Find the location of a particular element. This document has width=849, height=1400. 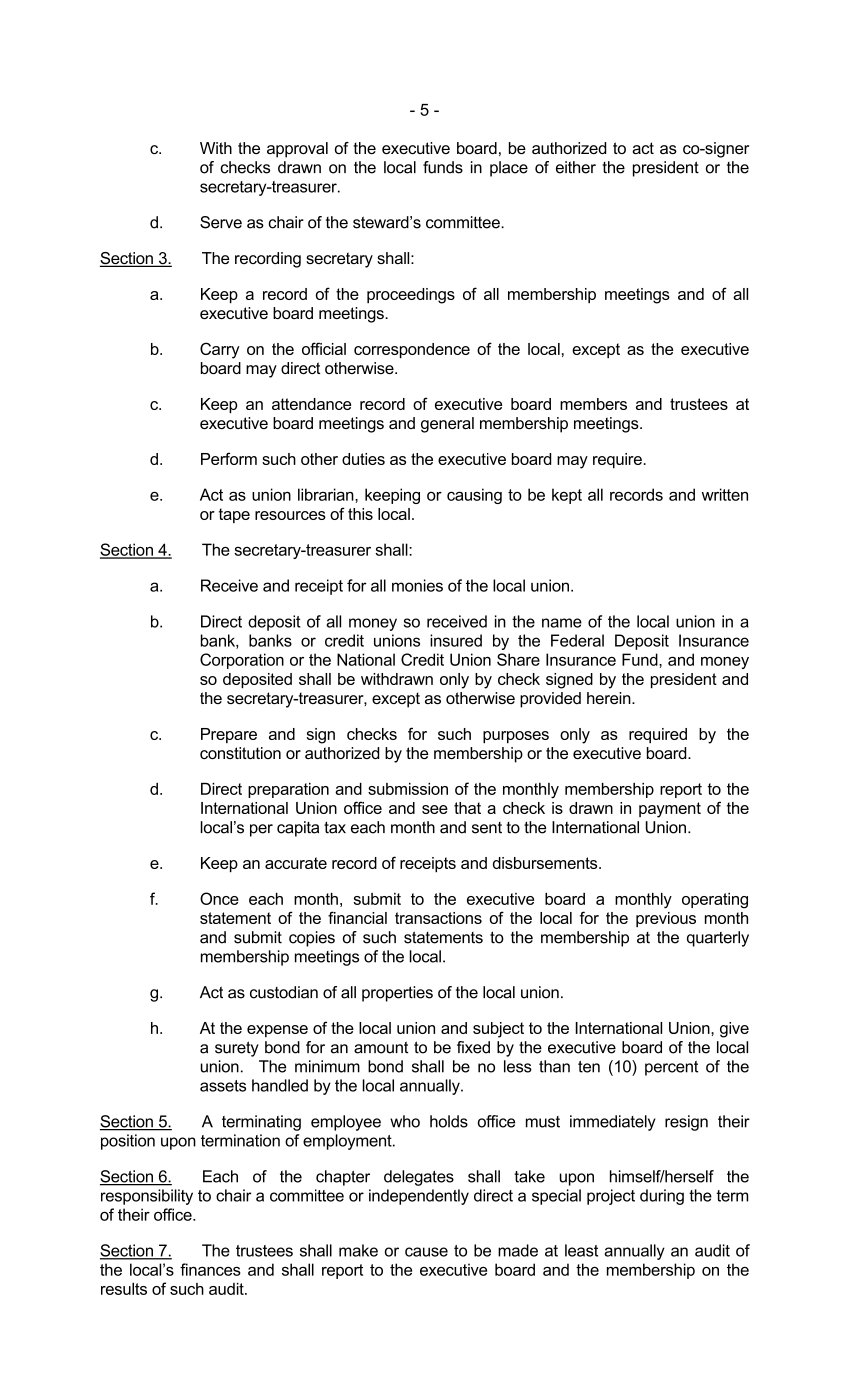

either is located at coordinates (576, 167).
